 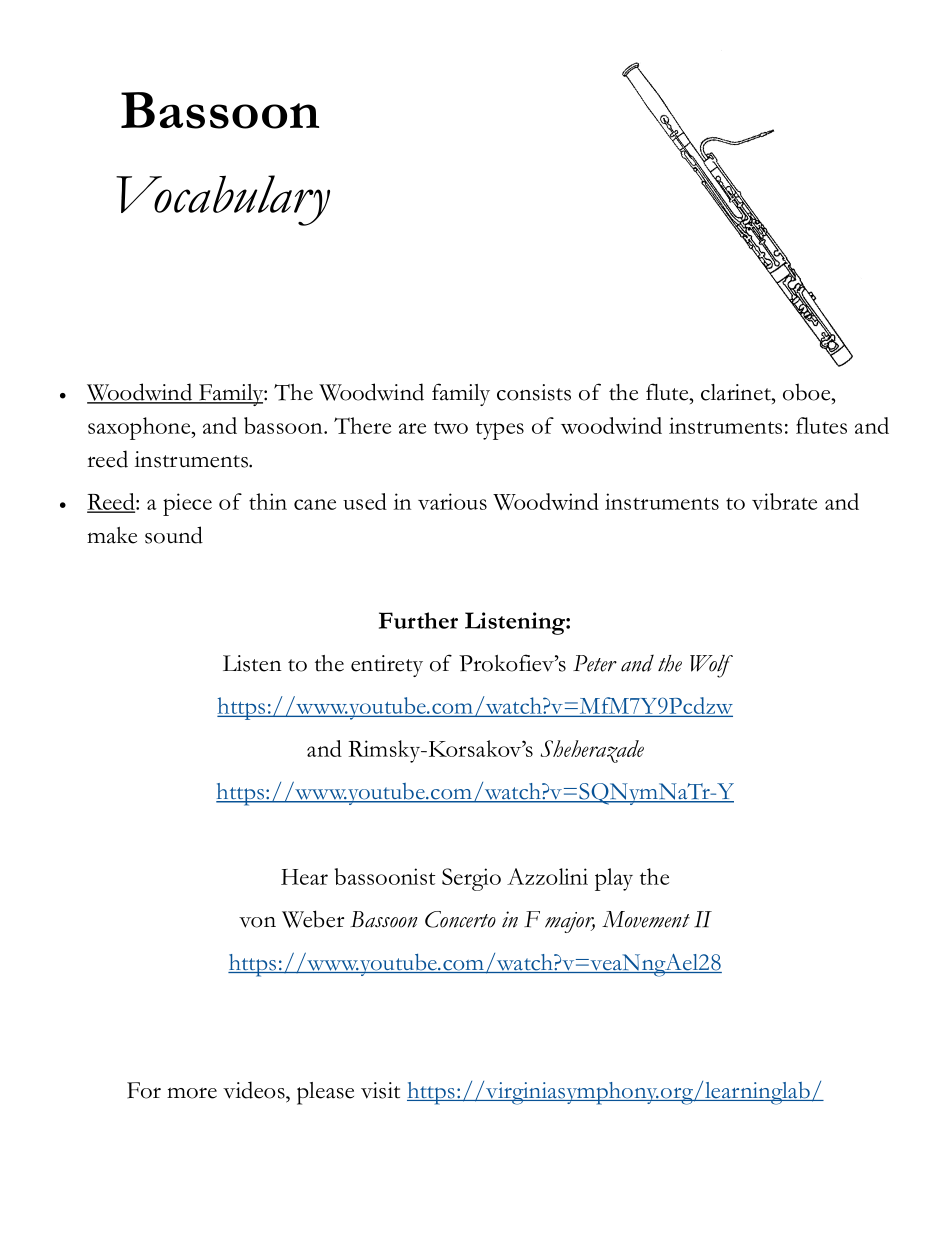 I want to click on visit, so click(x=380, y=1090).
